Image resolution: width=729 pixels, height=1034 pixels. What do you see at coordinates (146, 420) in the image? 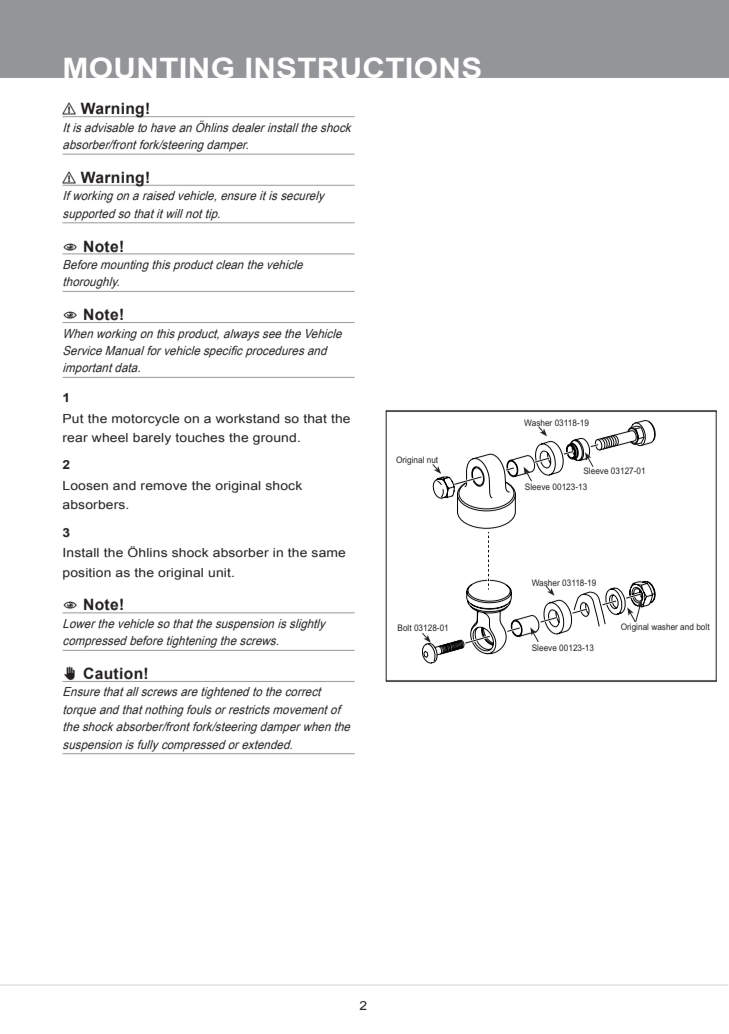
I see `motorcycle` at bounding box center [146, 420].
